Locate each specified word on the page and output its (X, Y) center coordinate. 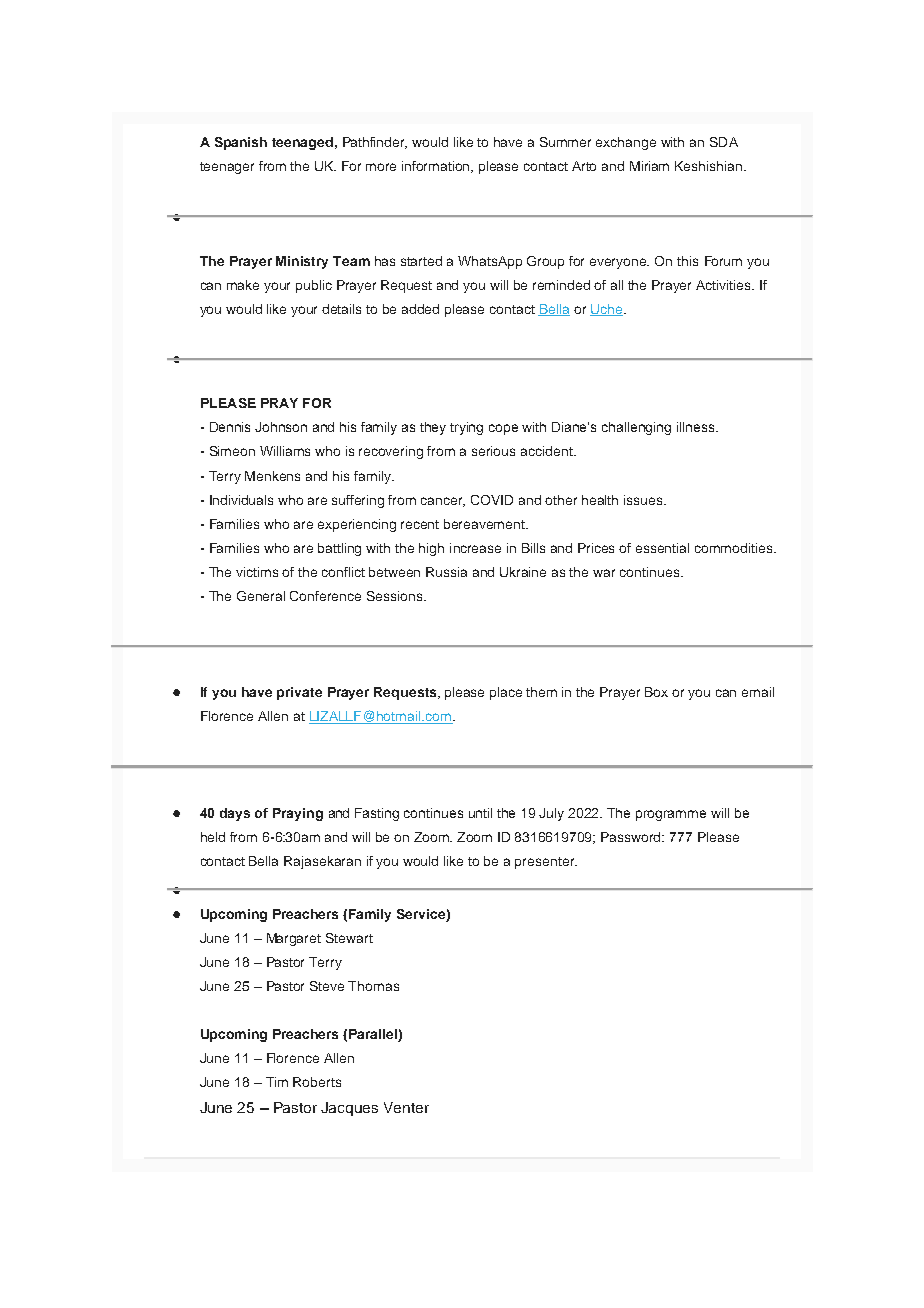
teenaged (302, 143)
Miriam (649, 166)
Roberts (317, 1082)
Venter (406, 1107)
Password (632, 837)
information (437, 167)
